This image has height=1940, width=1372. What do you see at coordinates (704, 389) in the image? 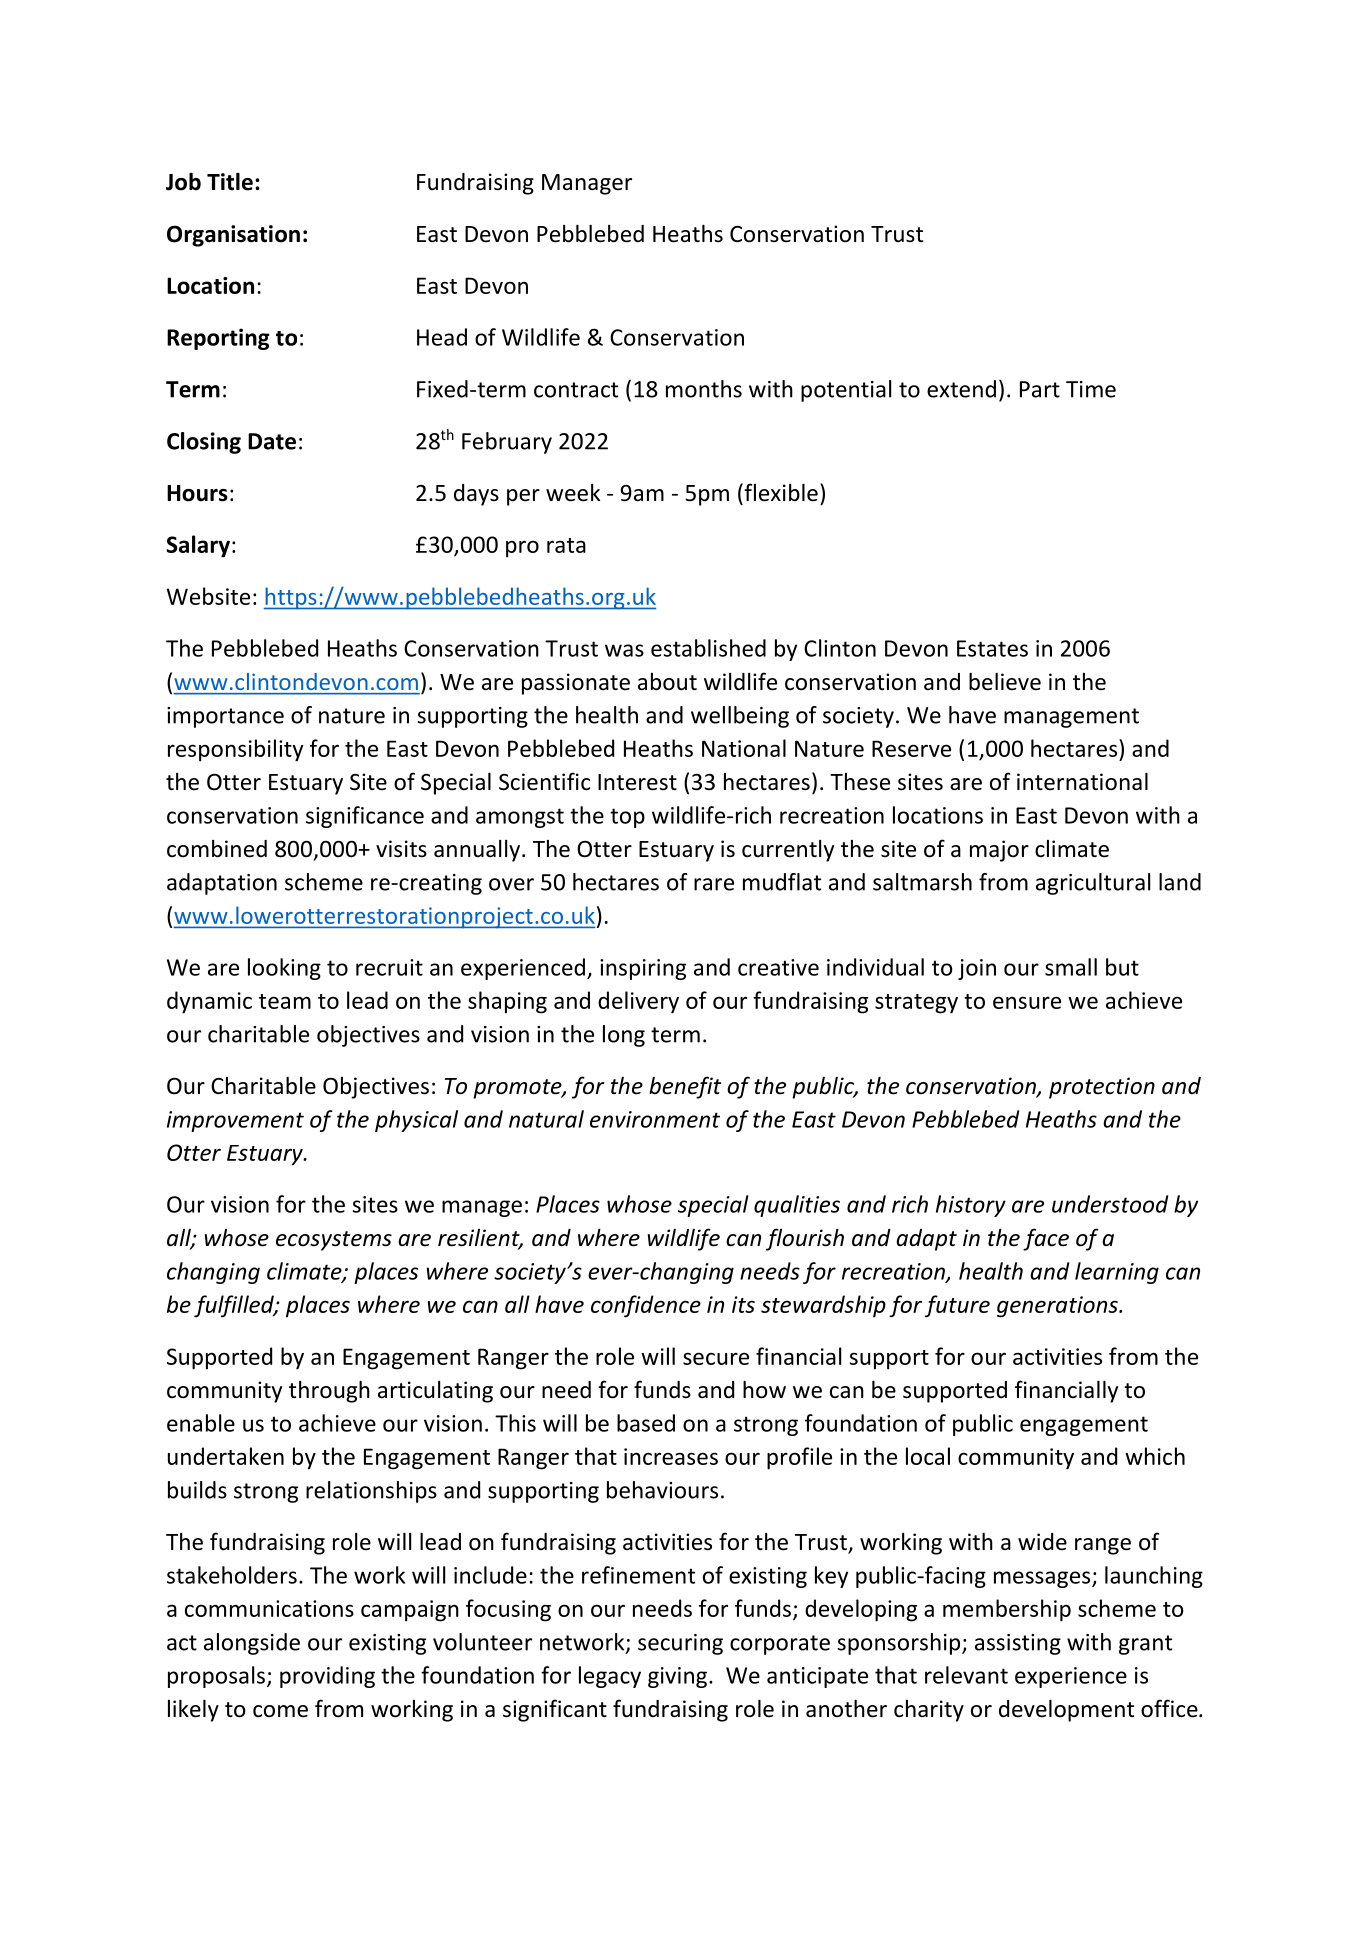
I see `months` at bounding box center [704, 389].
